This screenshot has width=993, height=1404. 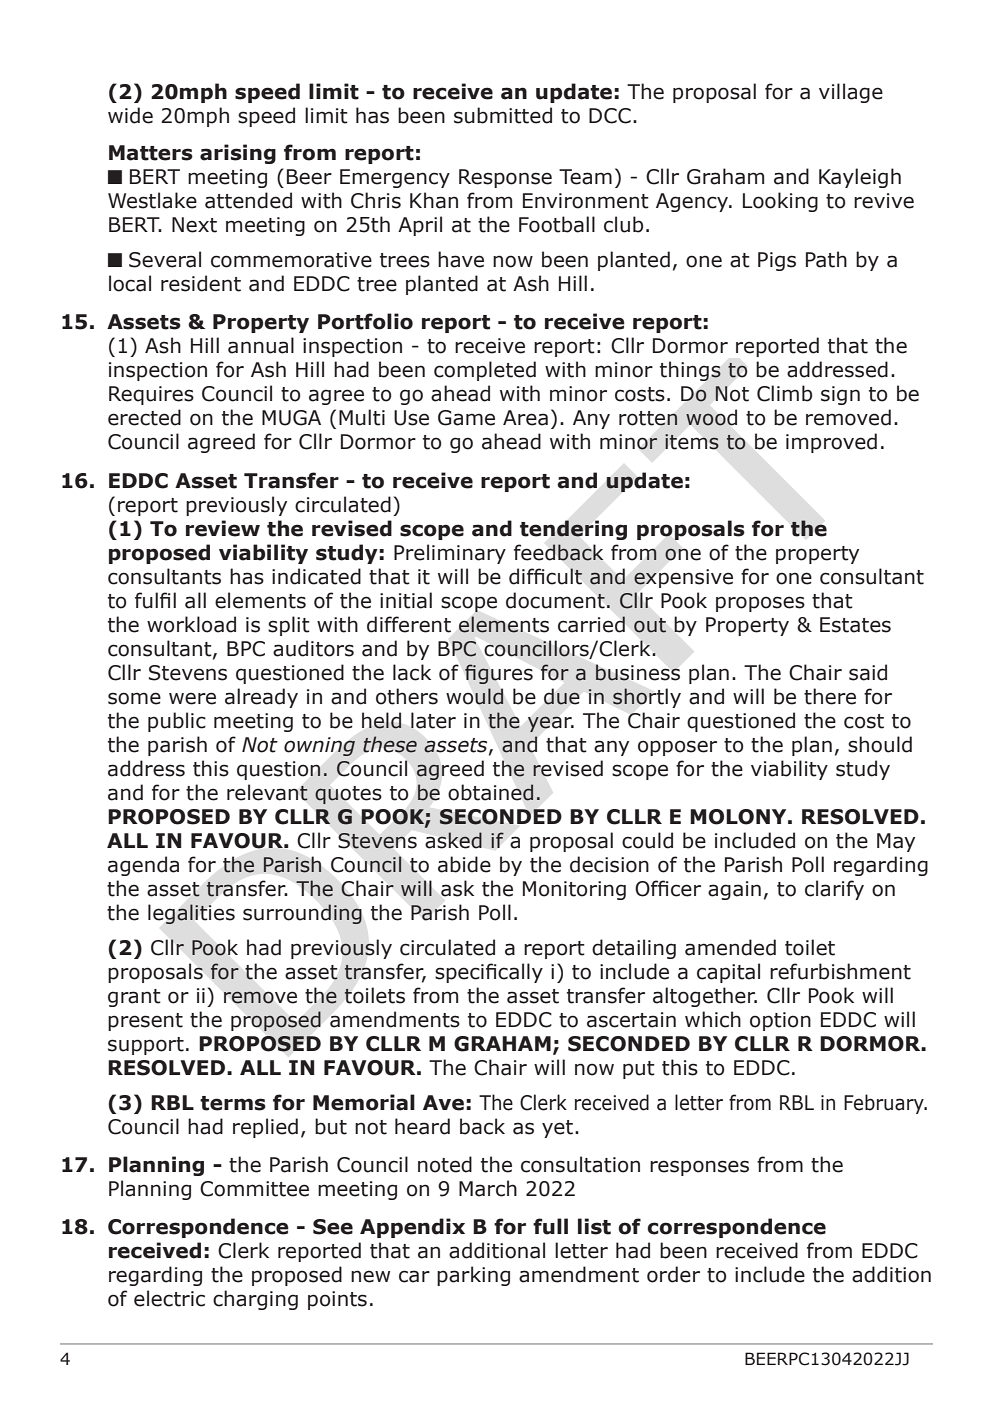 I want to click on village, so click(x=851, y=93).
